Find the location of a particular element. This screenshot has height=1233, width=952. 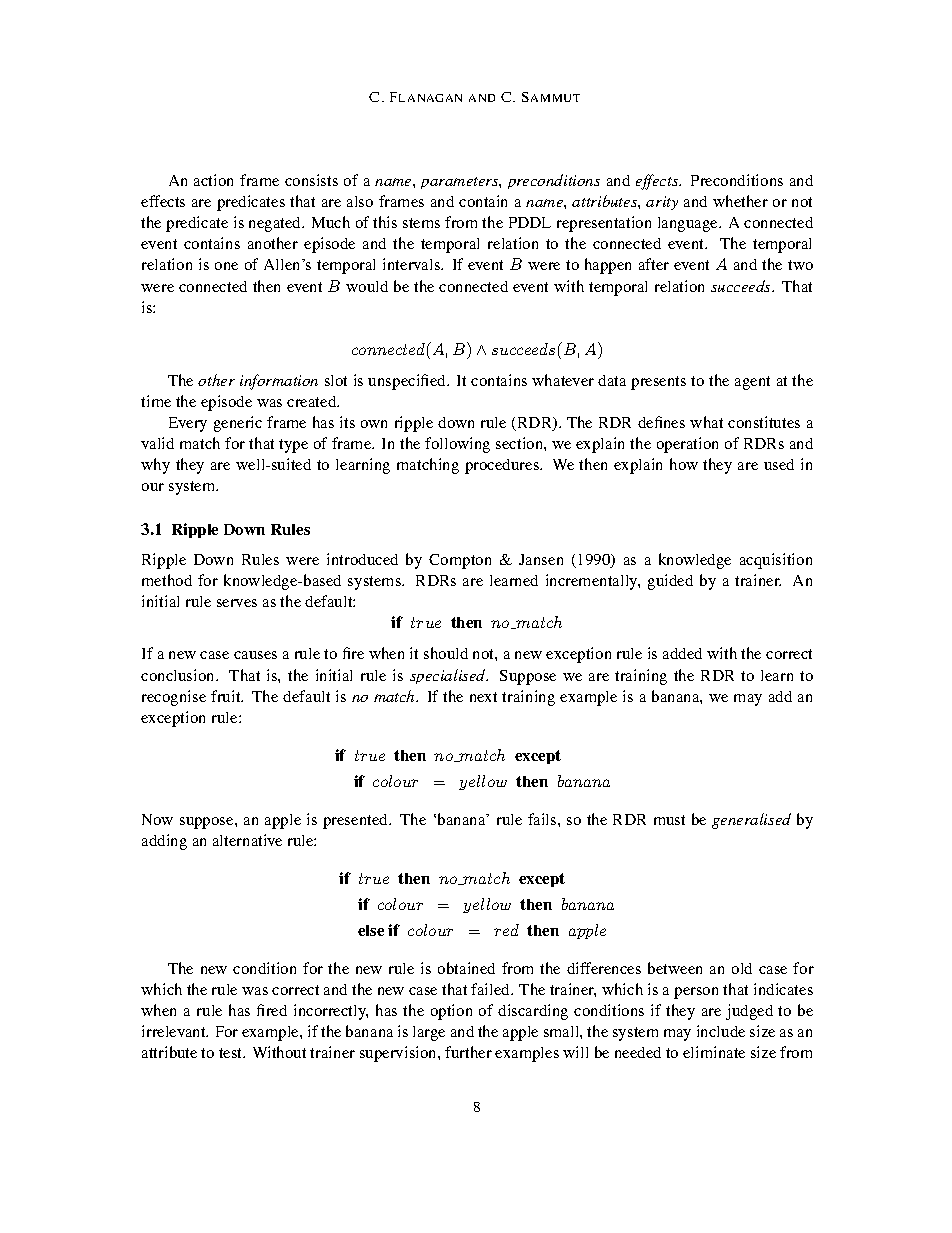

alternative is located at coordinates (247, 840).
